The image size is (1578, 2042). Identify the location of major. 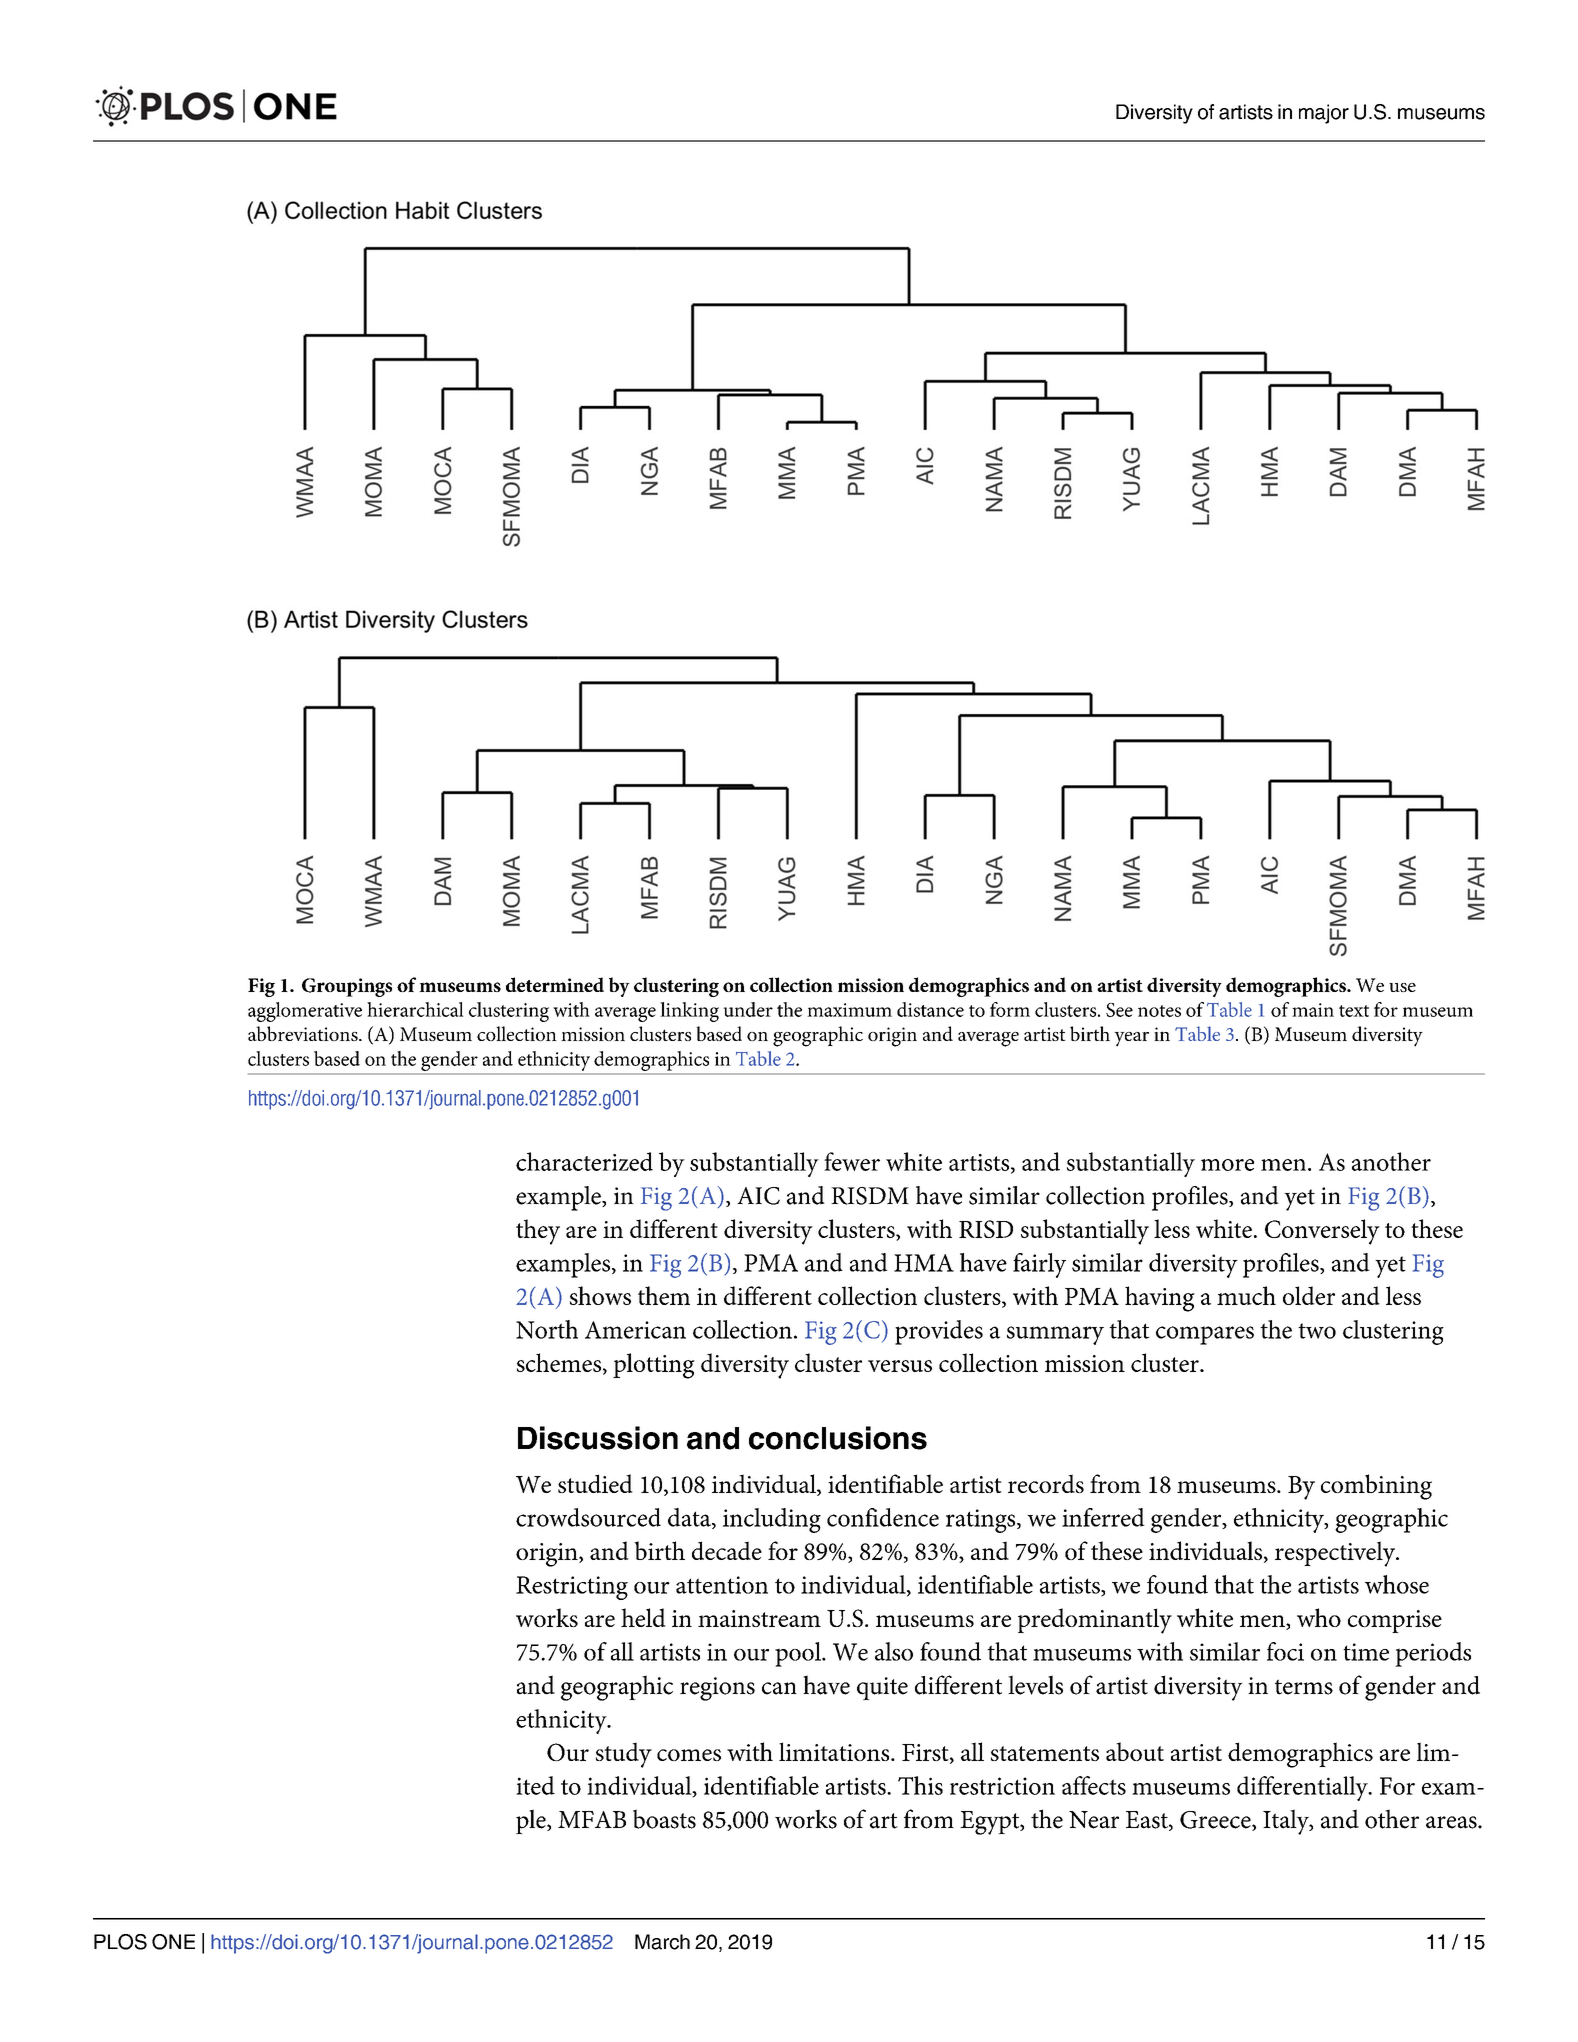
(1324, 114).
